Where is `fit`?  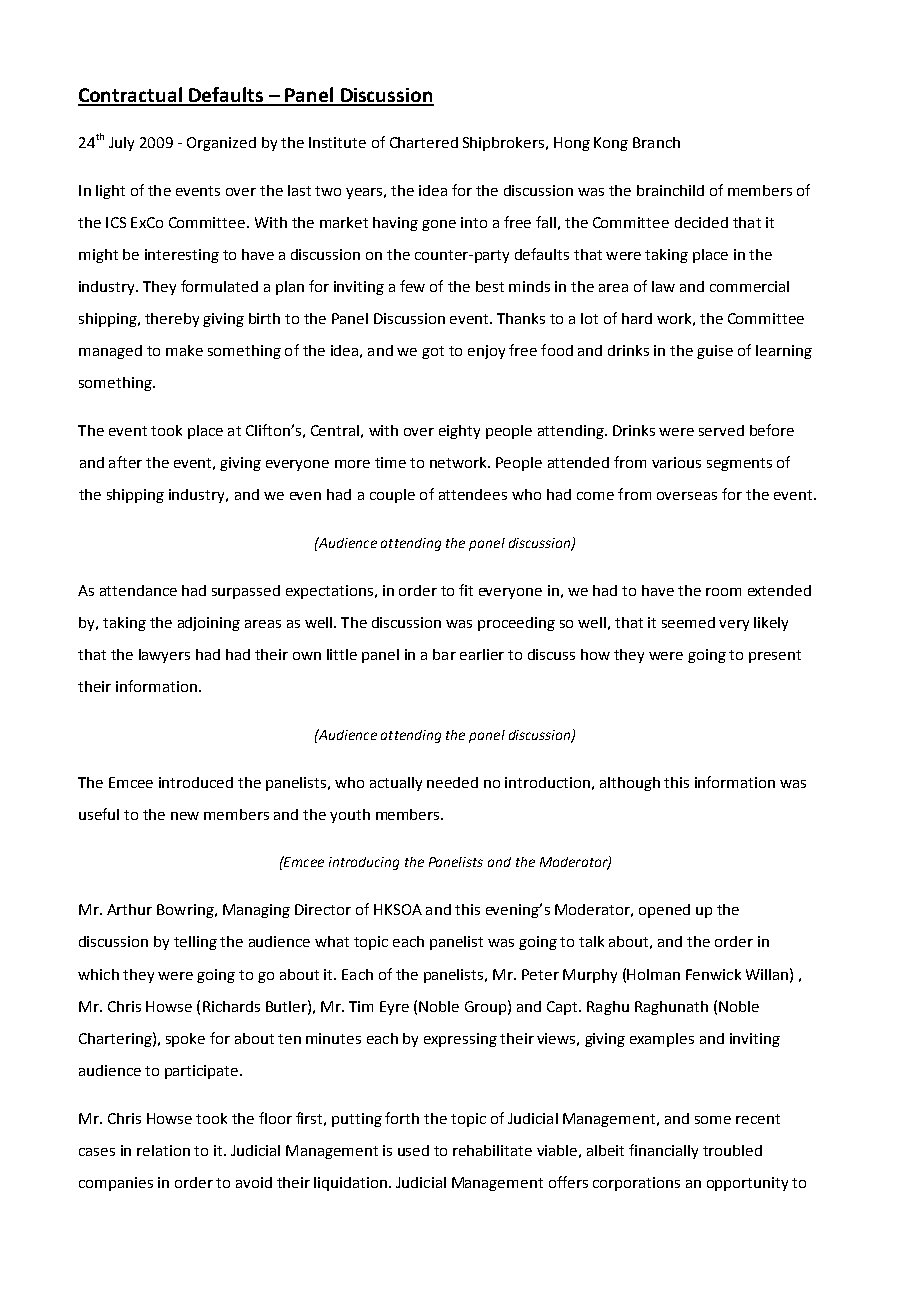
fit is located at coordinates (466, 590).
